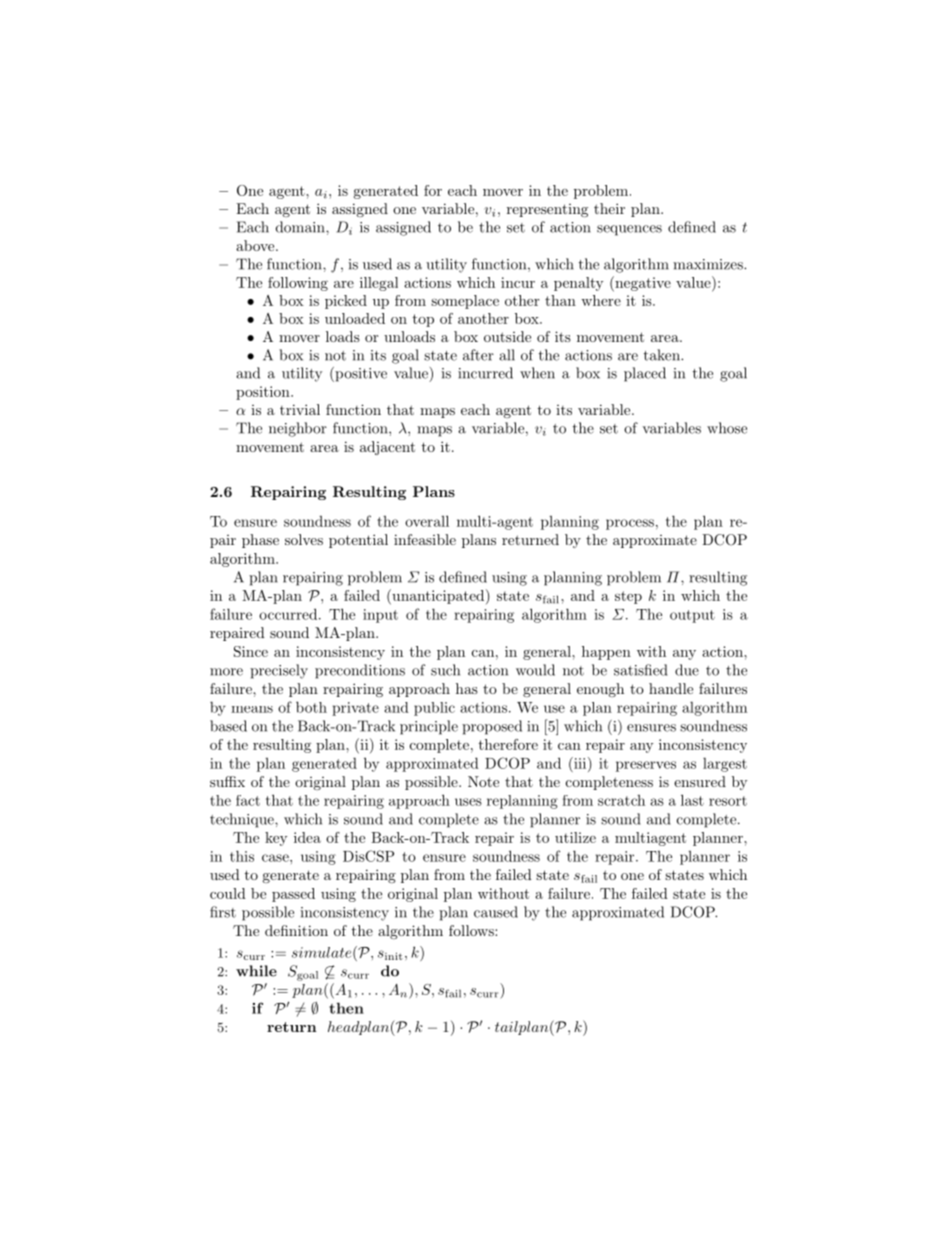 The image size is (952, 1233). I want to click on sequences, so click(629, 230).
